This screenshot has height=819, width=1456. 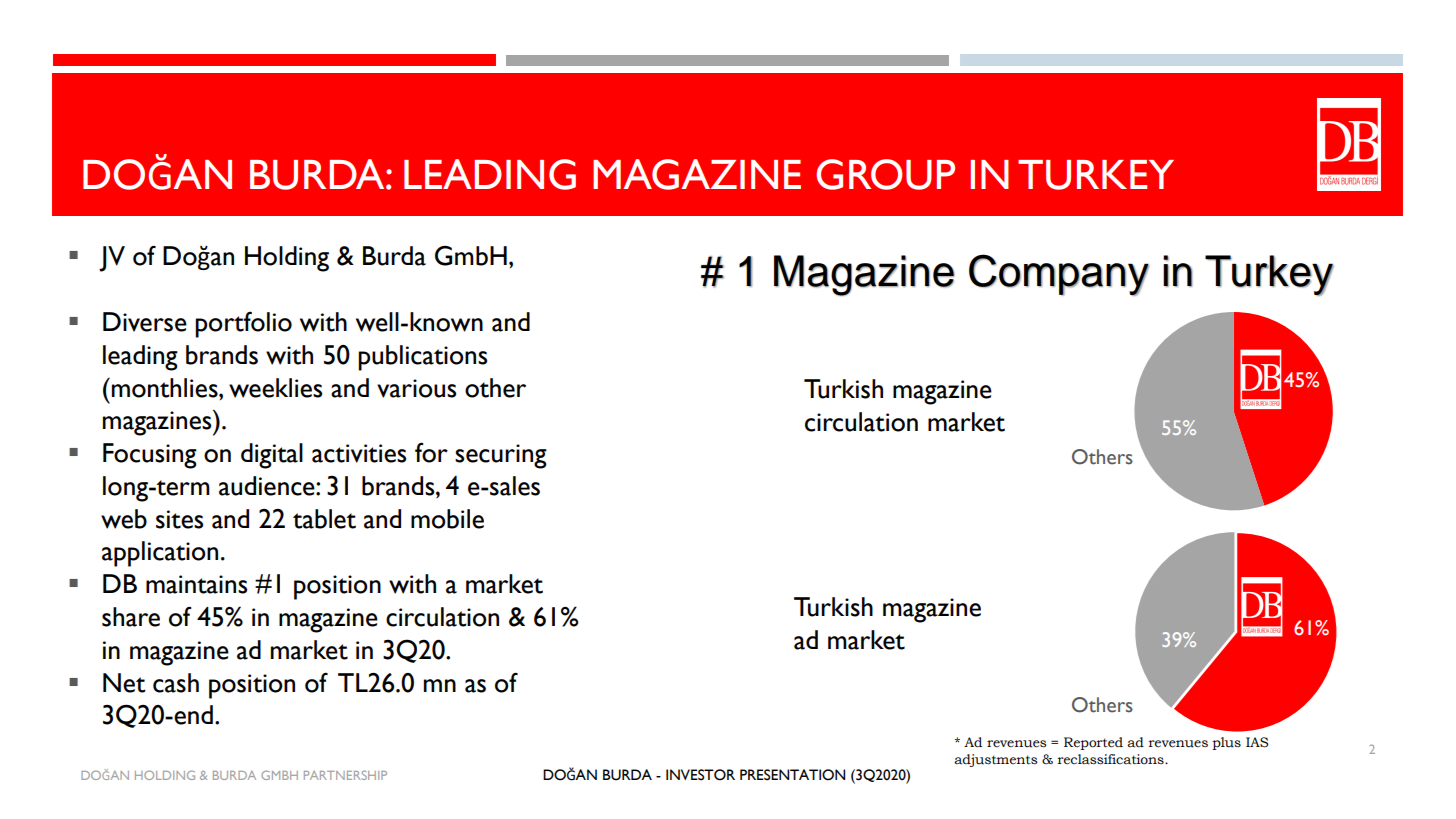 What do you see at coordinates (422, 358) in the screenshot?
I see `publications` at bounding box center [422, 358].
